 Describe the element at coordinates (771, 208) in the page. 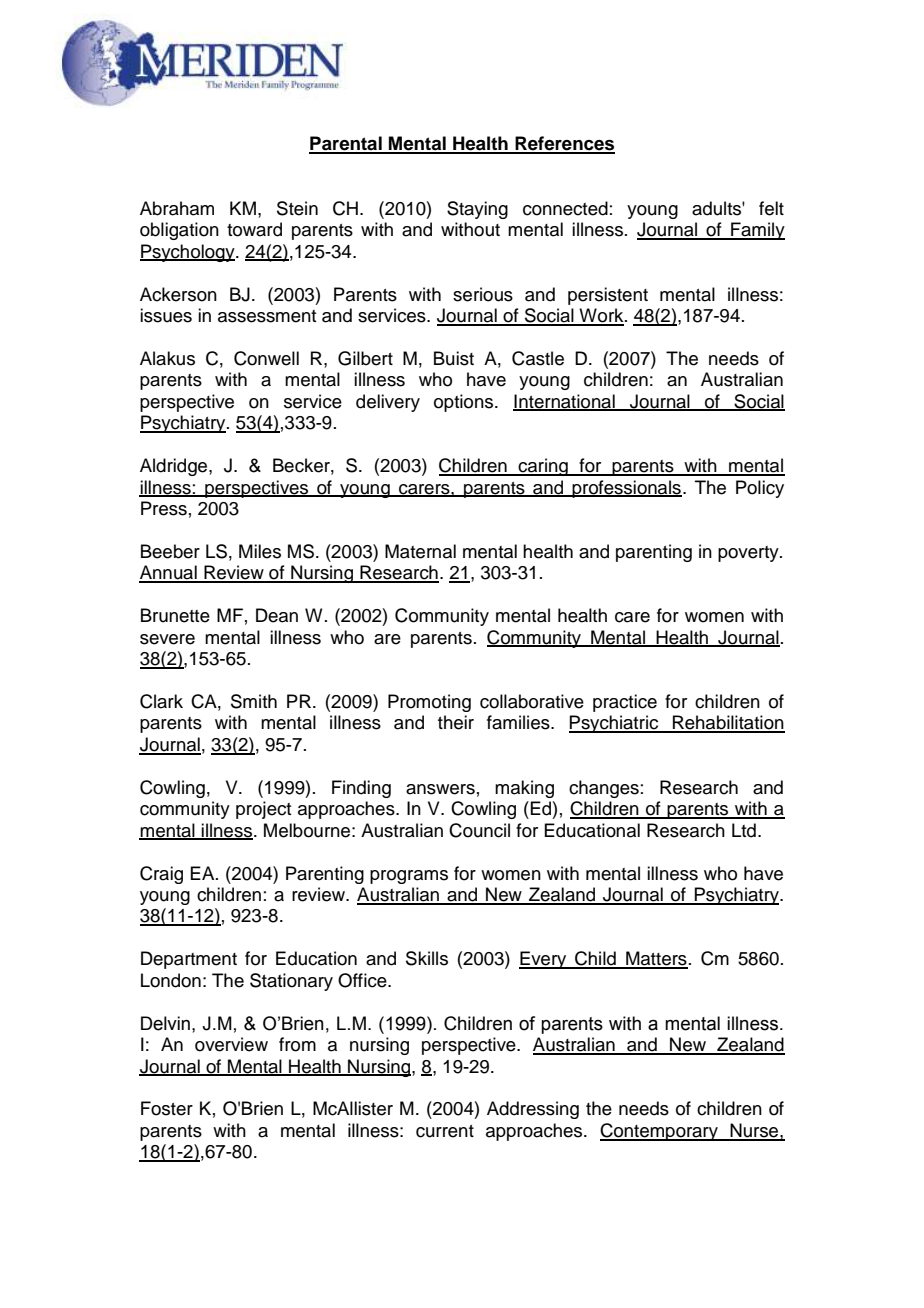

I see `felt` at that location.
